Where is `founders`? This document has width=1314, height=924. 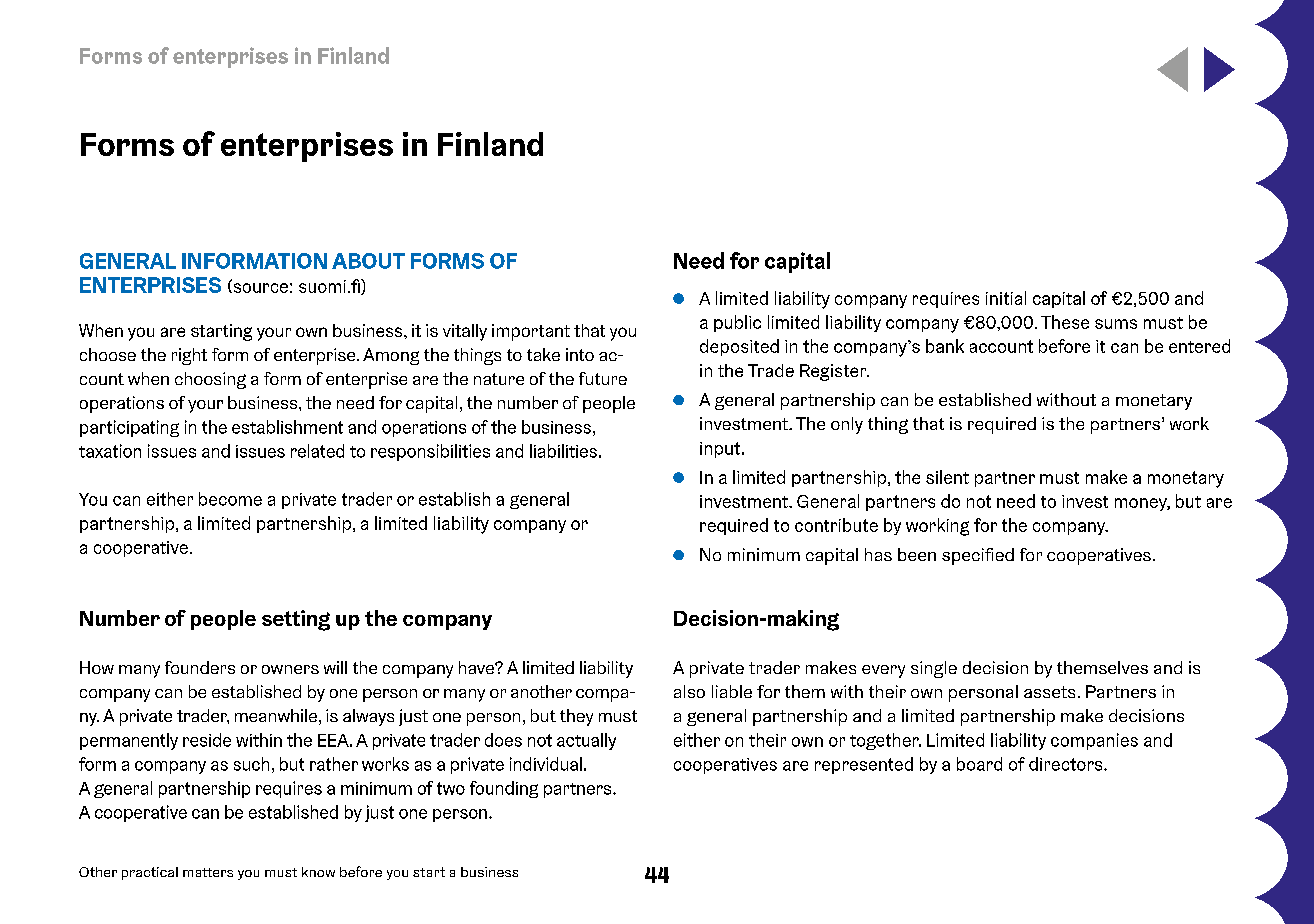
founders is located at coordinates (200, 667).
